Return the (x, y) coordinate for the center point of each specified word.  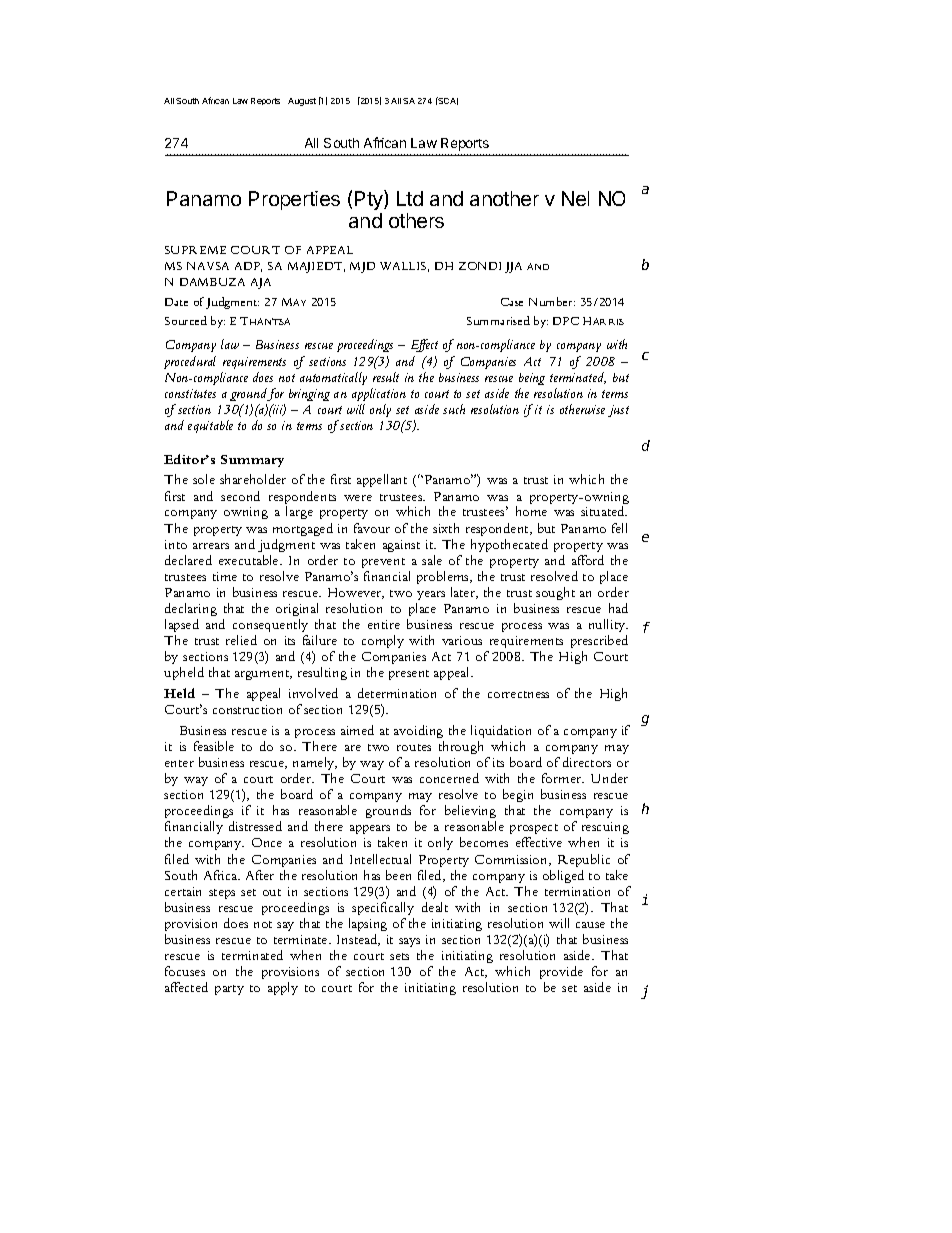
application (379, 394)
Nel (575, 198)
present (409, 675)
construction (247, 709)
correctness (518, 694)
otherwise (582, 409)
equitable (210, 426)
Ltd (410, 198)
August (302, 102)
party (229, 990)
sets (399, 956)
